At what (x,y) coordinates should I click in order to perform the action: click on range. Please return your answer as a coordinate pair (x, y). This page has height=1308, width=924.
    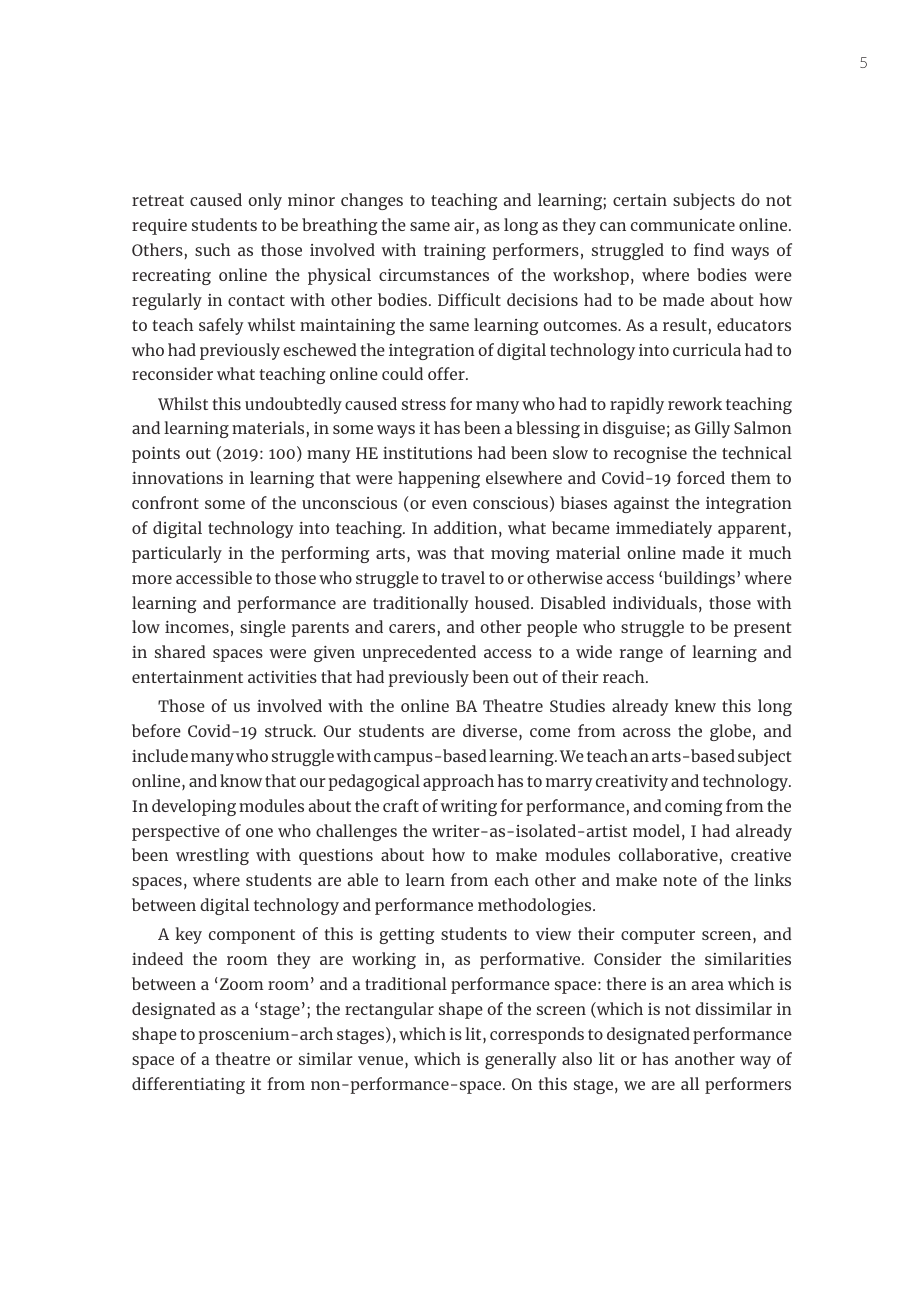
    Looking at the image, I should click on (641, 655).
